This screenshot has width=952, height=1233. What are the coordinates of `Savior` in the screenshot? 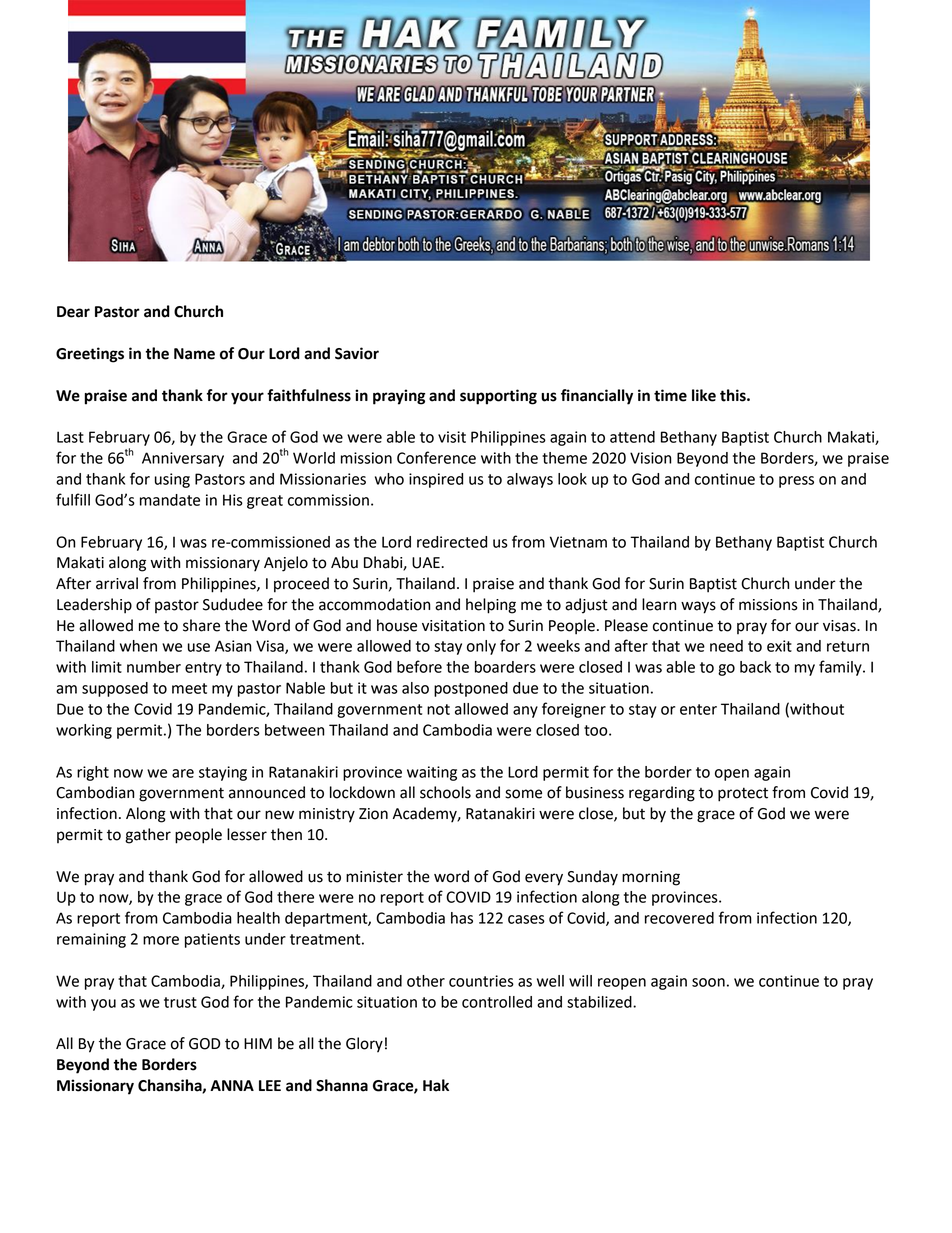 It's located at (357, 353).
